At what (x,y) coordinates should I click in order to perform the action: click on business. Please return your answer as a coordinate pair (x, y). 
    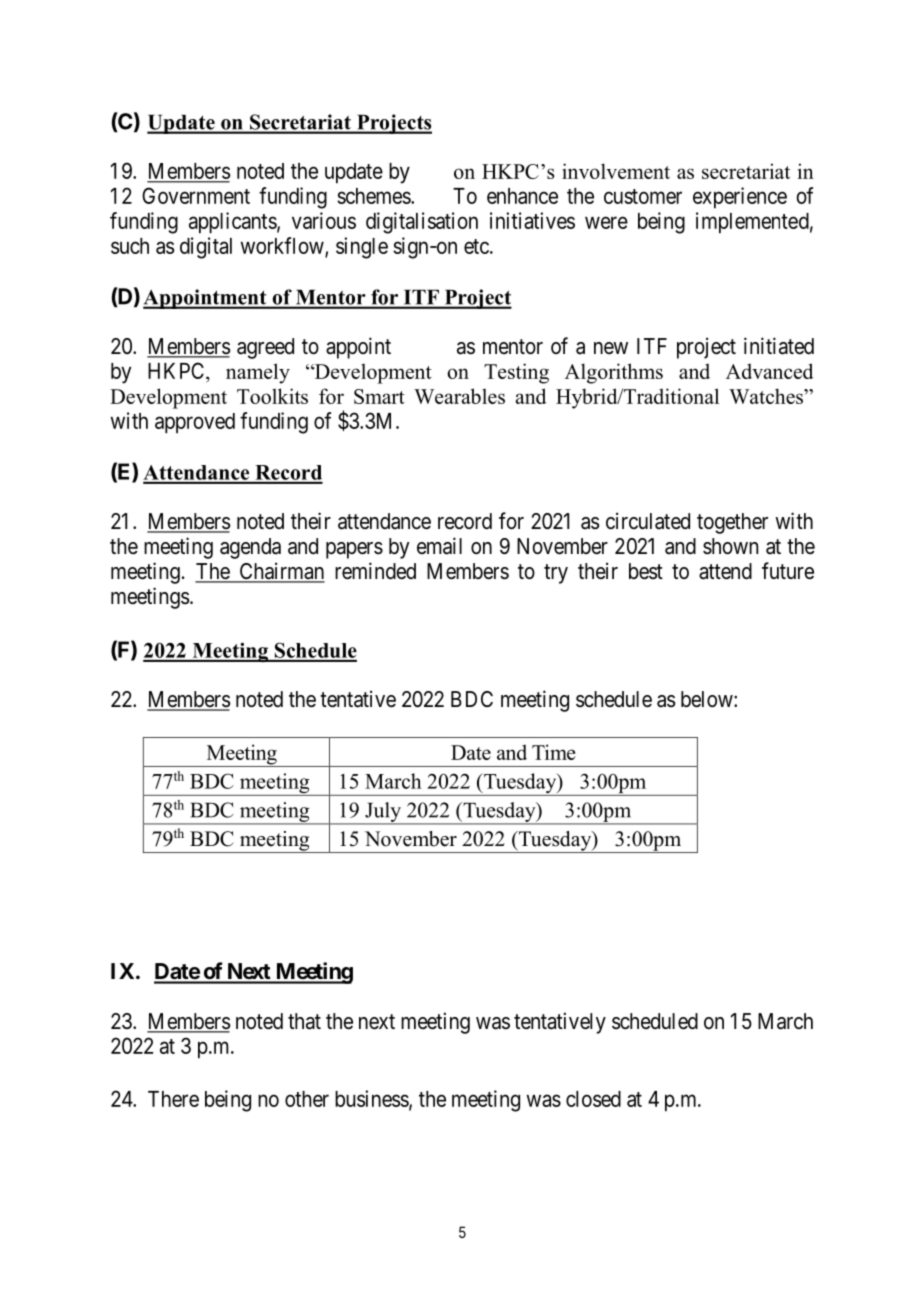
    Looking at the image, I should click on (372, 1099).
